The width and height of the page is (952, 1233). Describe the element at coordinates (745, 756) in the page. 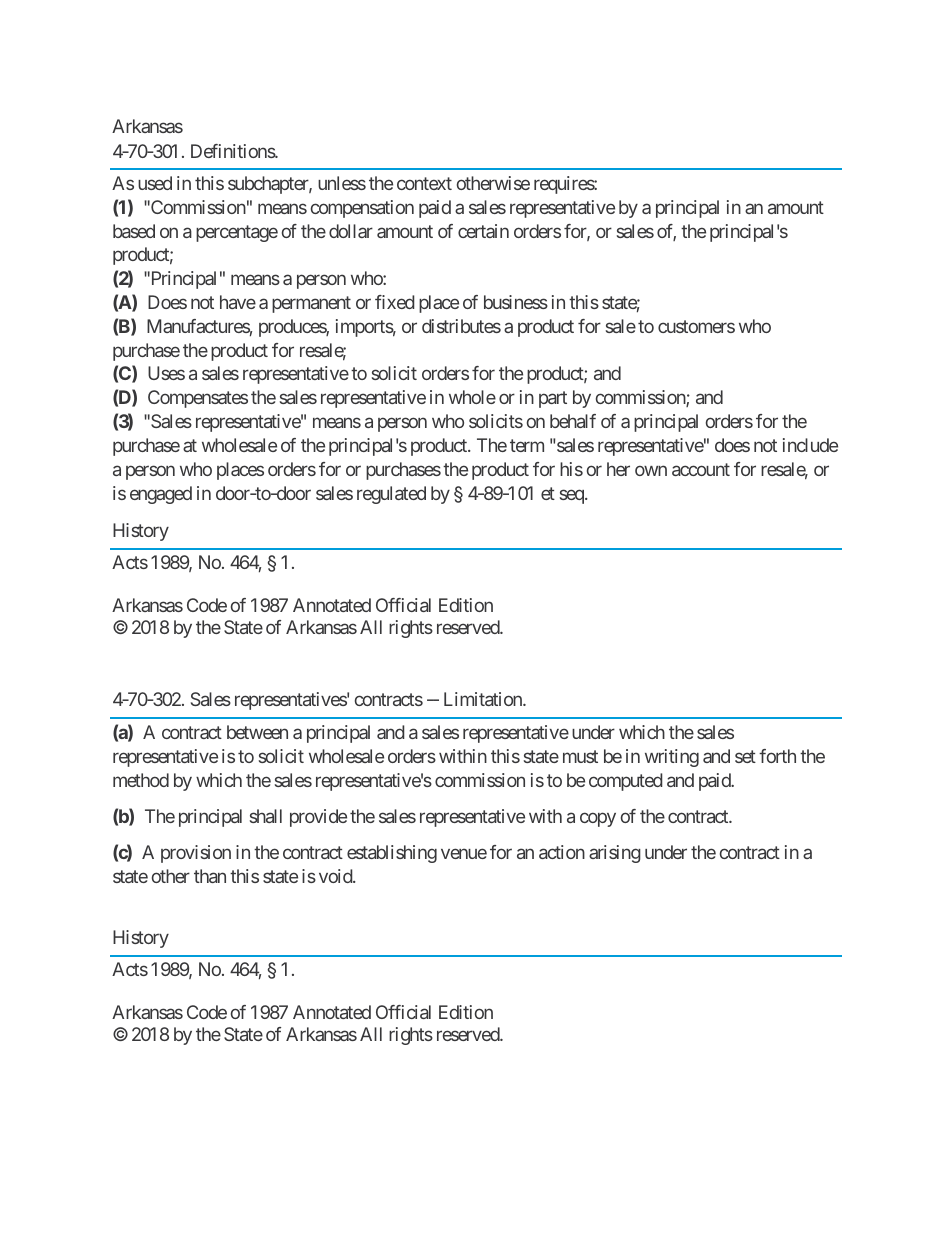

I see `set` at that location.
